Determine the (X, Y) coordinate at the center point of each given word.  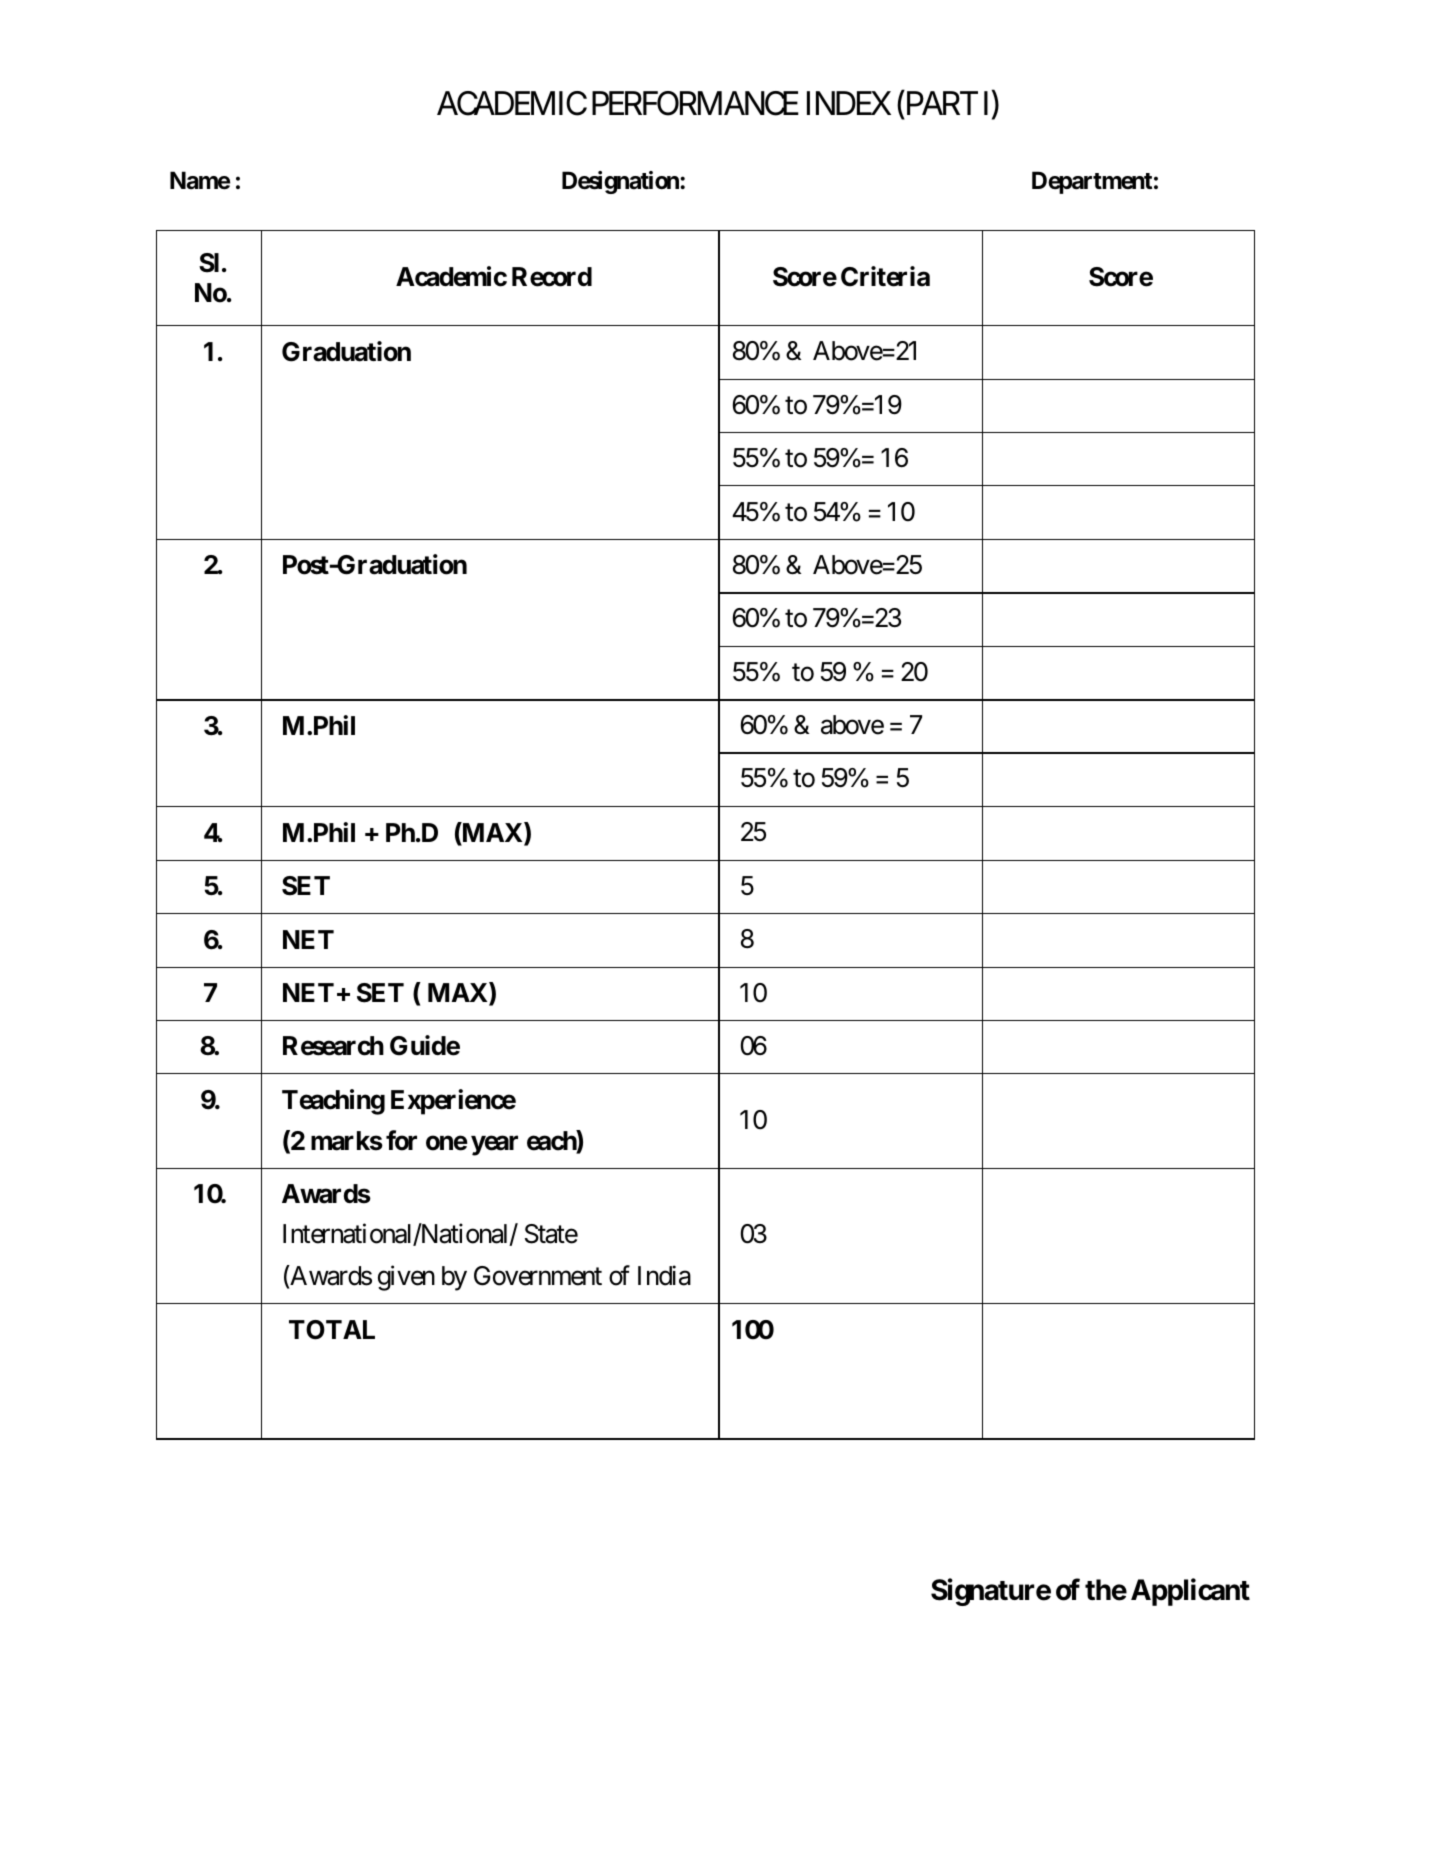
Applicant (1190, 1592)
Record (552, 277)
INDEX (849, 103)
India (664, 1275)
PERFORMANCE (695, 103)
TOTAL (332, 1330)
